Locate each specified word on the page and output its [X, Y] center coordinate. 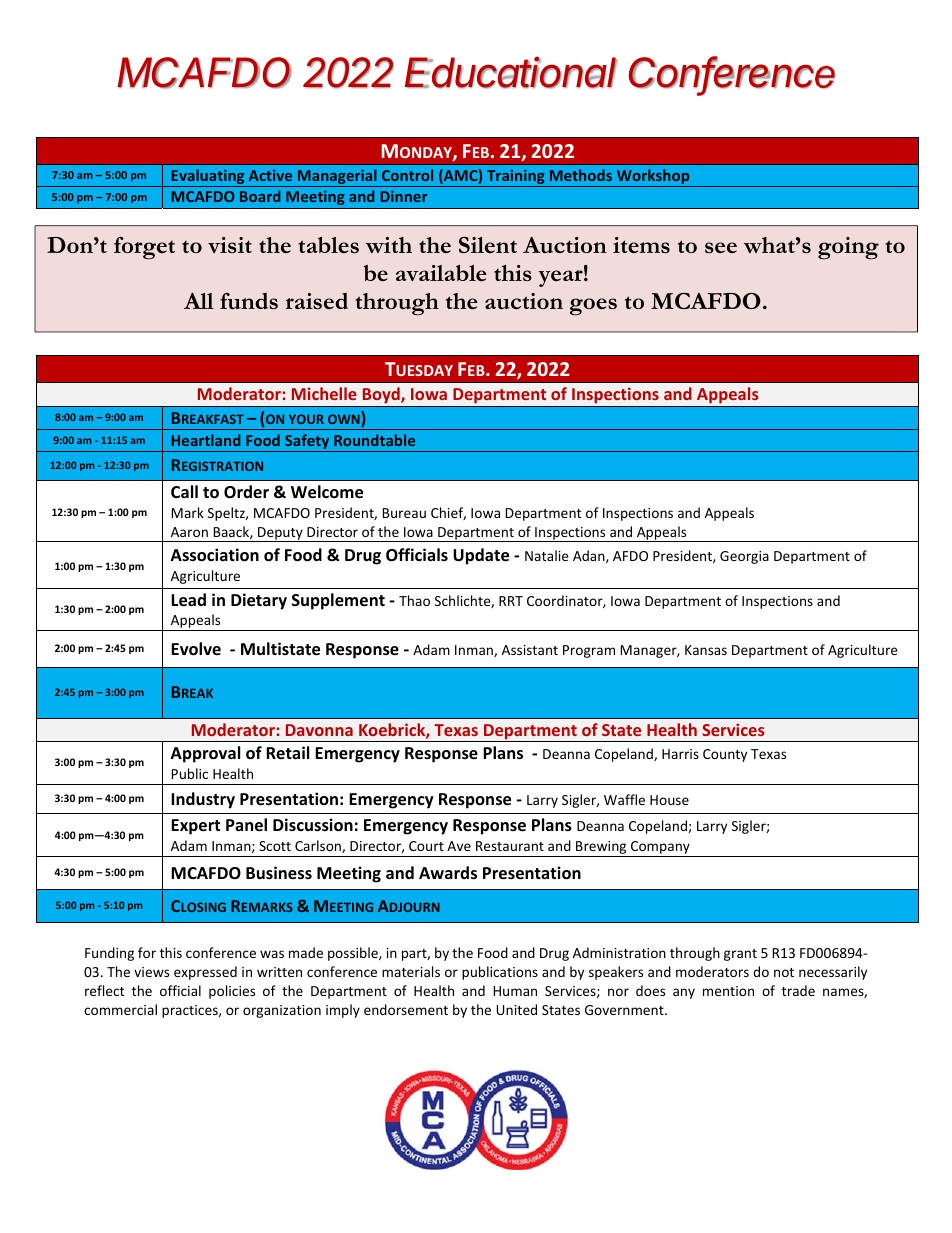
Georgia [744, 557]
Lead [188, 600]
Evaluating [208, 178]
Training [516, 178]
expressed [205, 973]
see [721, 247]
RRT [511, 601]
